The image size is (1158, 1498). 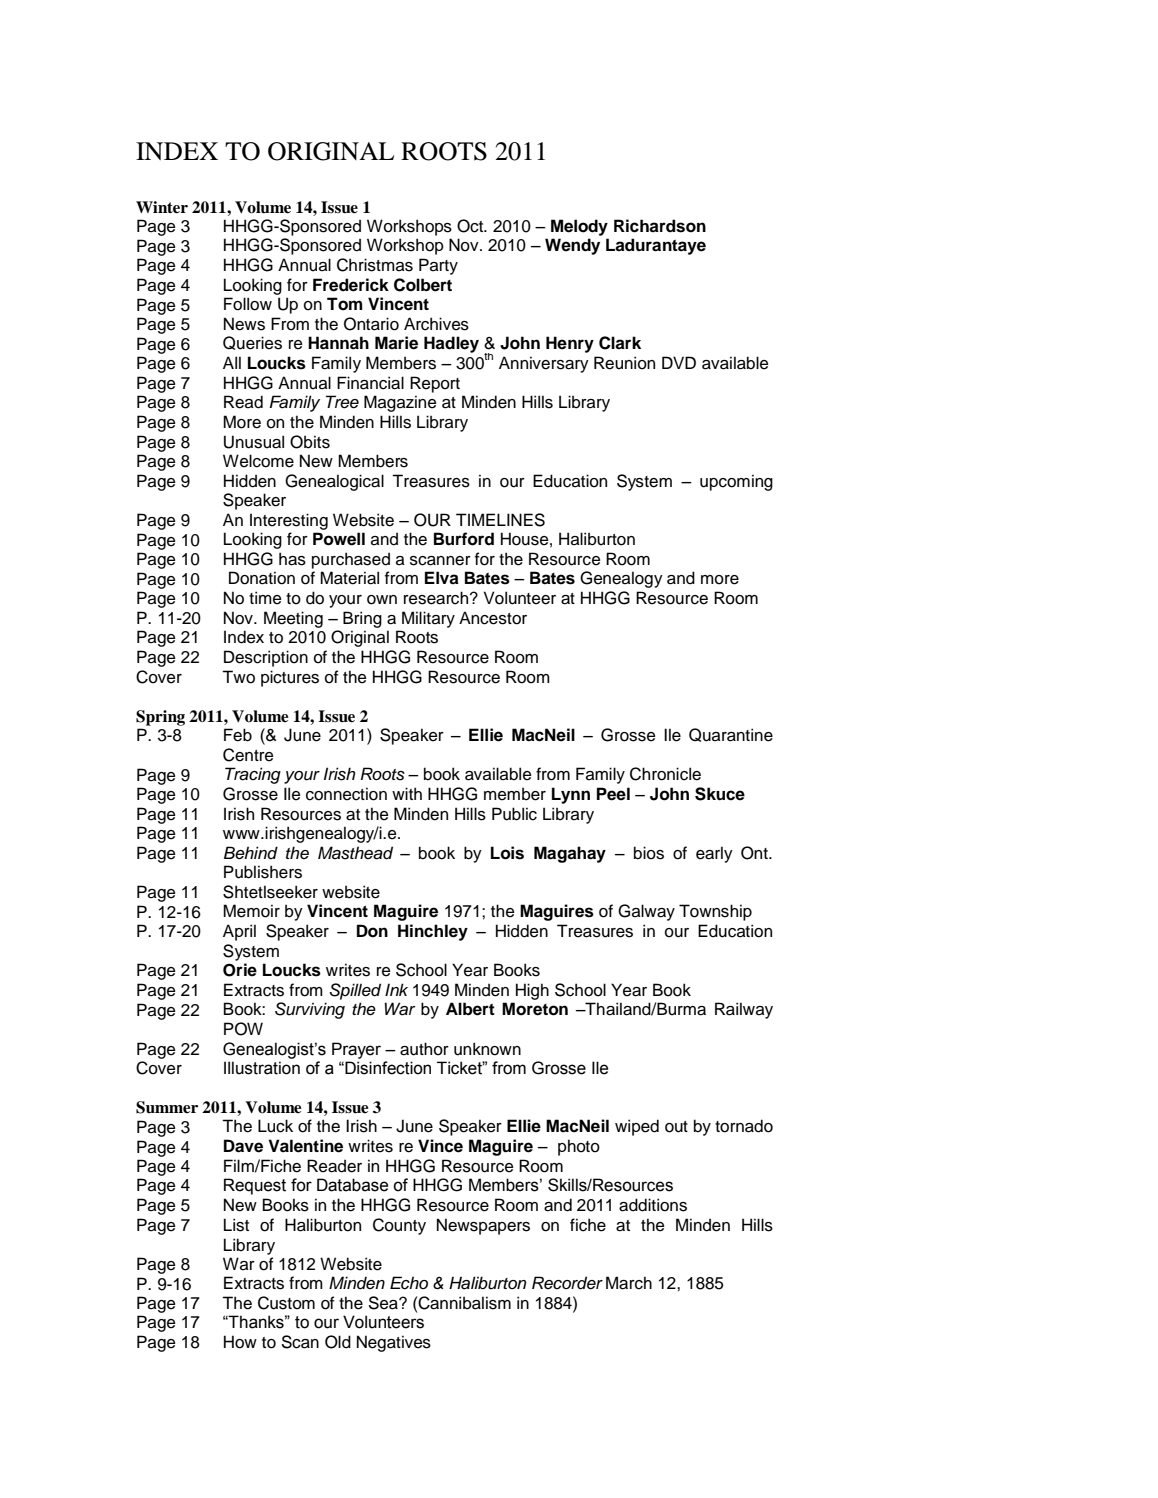 What do you see at coordinates (351, 560) in the image?
I see `purchased` at bounding box center [351, 560].
